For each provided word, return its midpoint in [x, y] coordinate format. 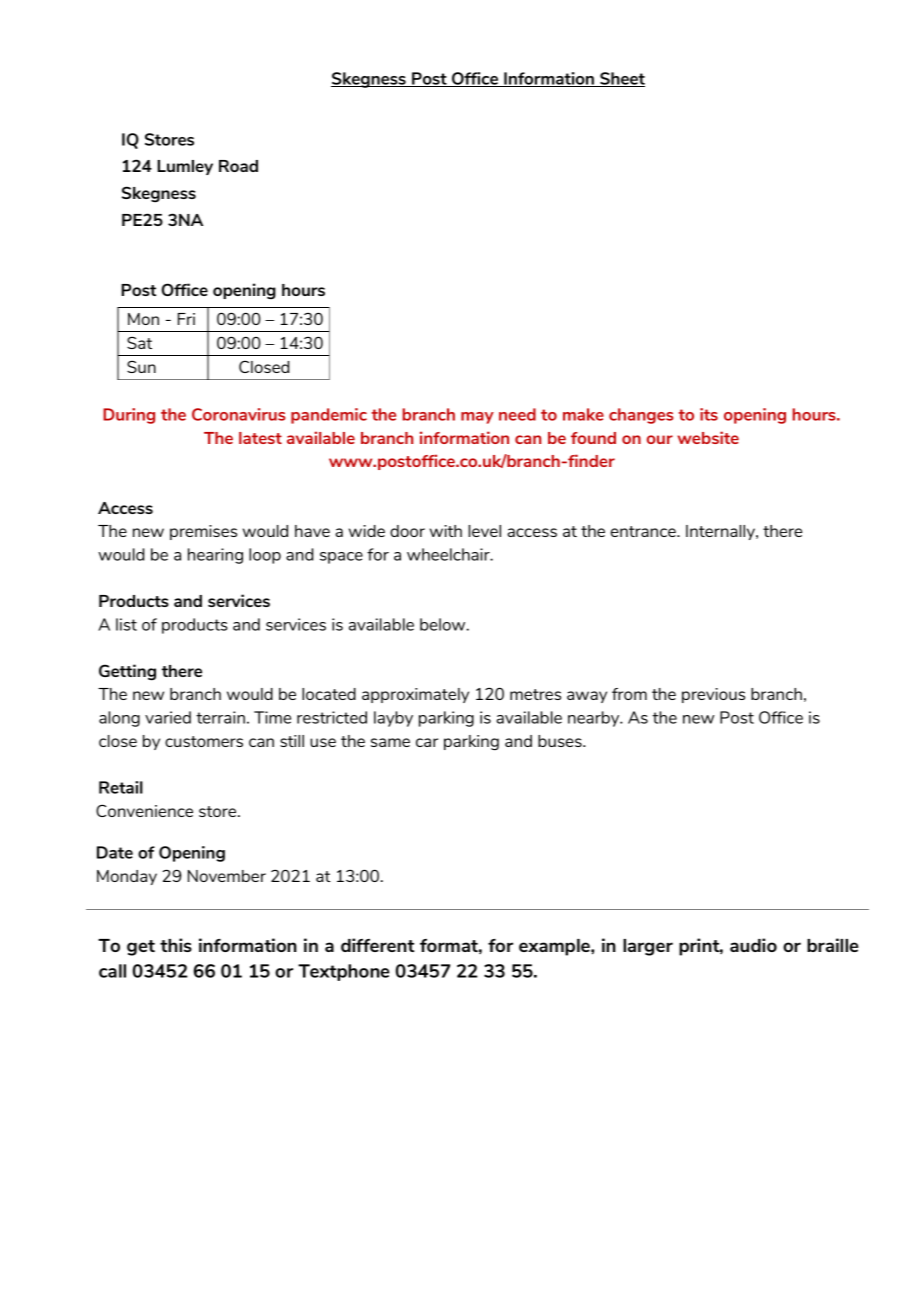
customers [204, 741]
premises [203, 532]
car [427, 742]
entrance [644, 531]
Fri [186, 319]
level [484, 531]
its [709, 414]
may [477, 418]
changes [641, 416]
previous [713, 695]
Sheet [621, 79]
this [176, 945]
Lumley [185, 167]
